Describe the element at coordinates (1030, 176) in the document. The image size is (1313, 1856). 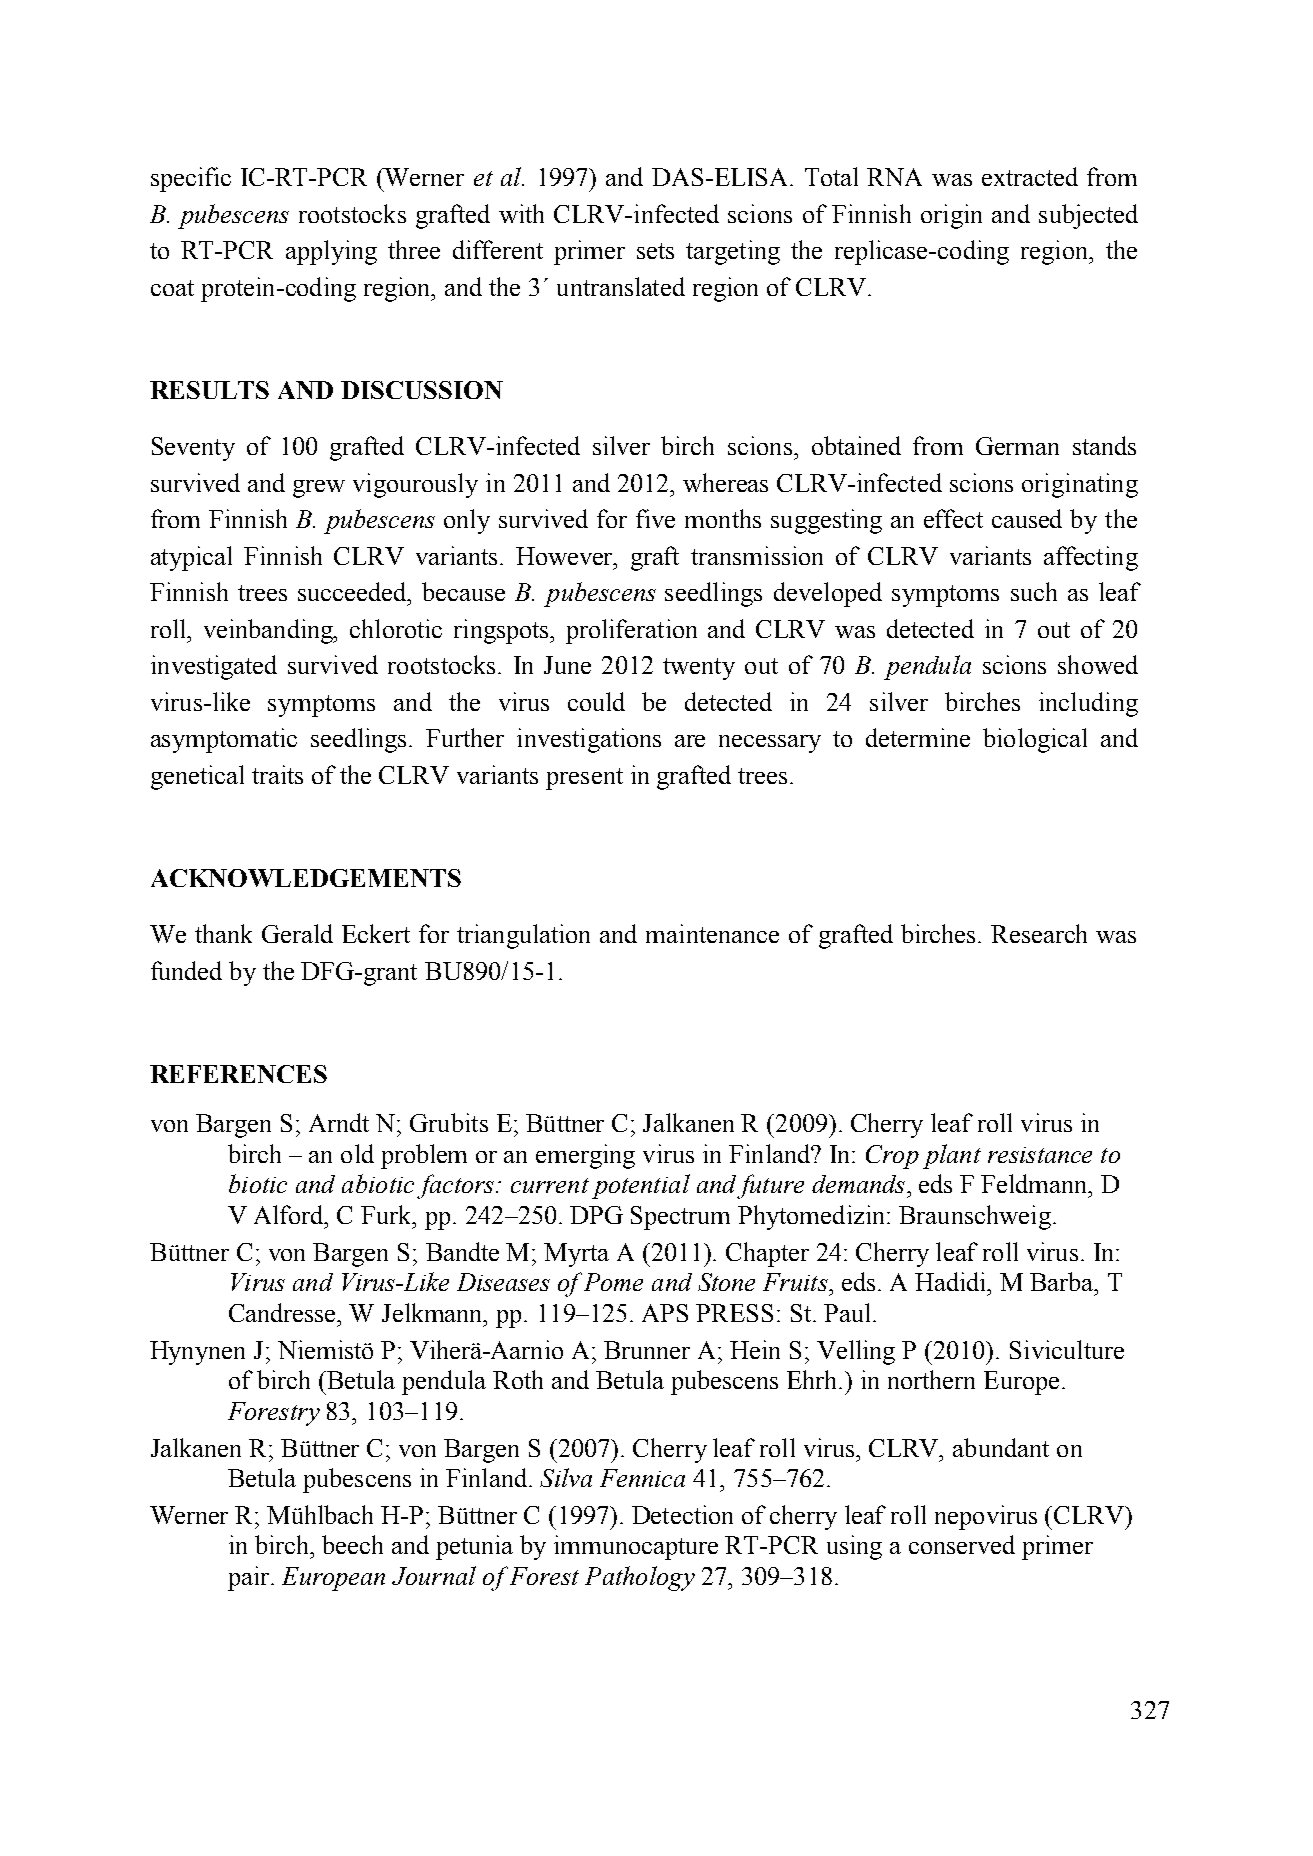
I see `extracted` at that location.
